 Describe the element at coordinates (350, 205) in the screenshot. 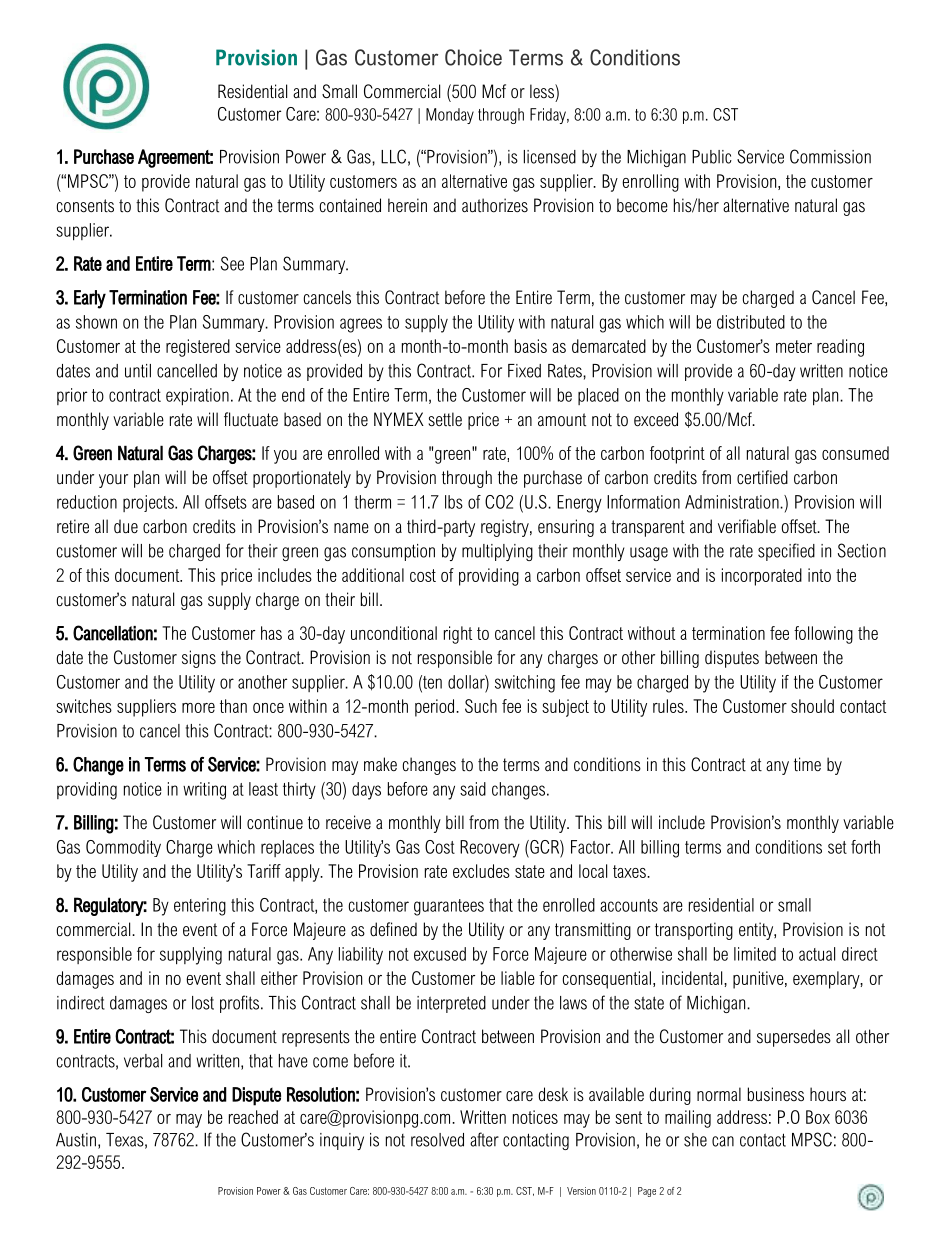

I see `contained` at that location.
